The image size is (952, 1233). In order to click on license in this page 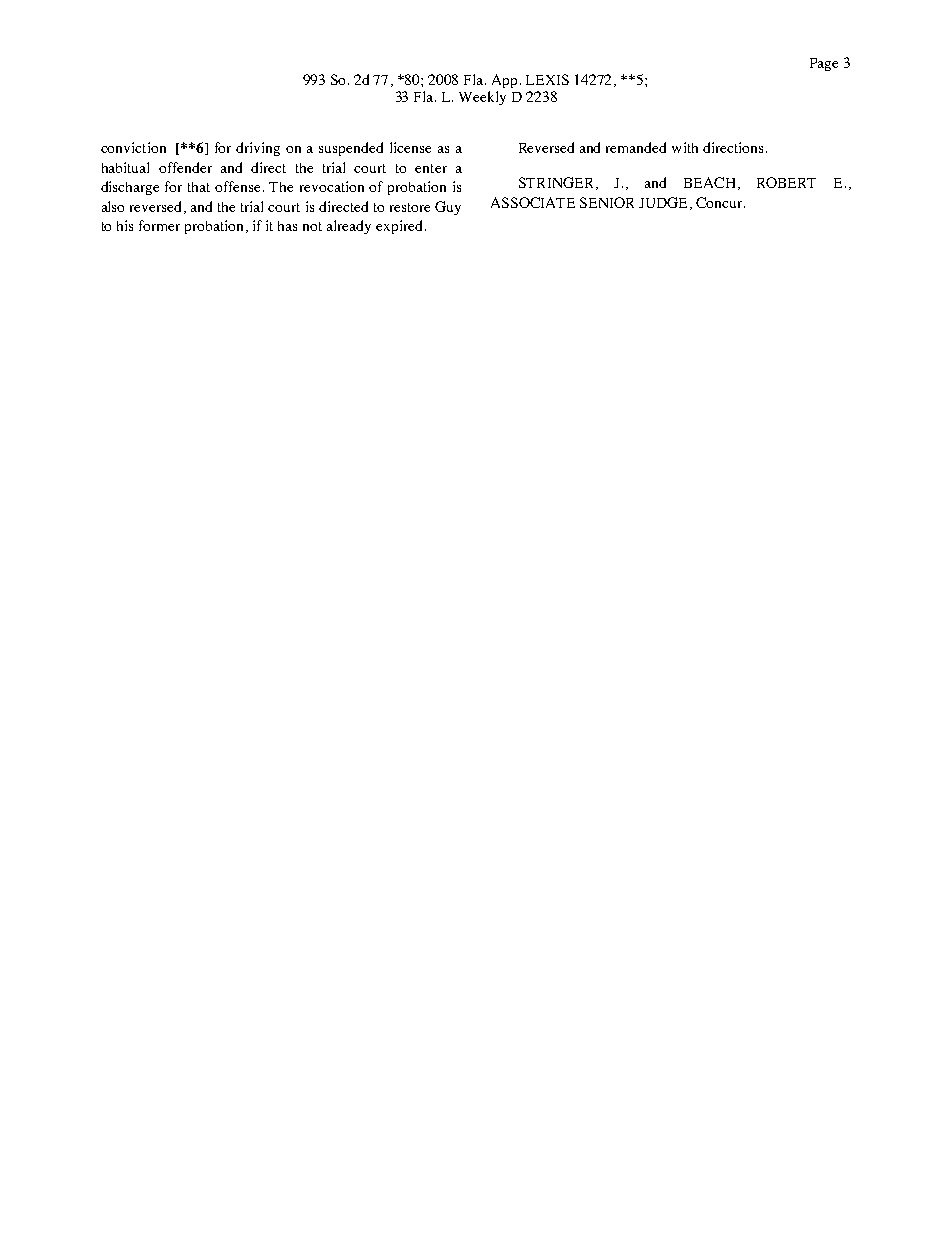, I will do `click(410, 147)`.
